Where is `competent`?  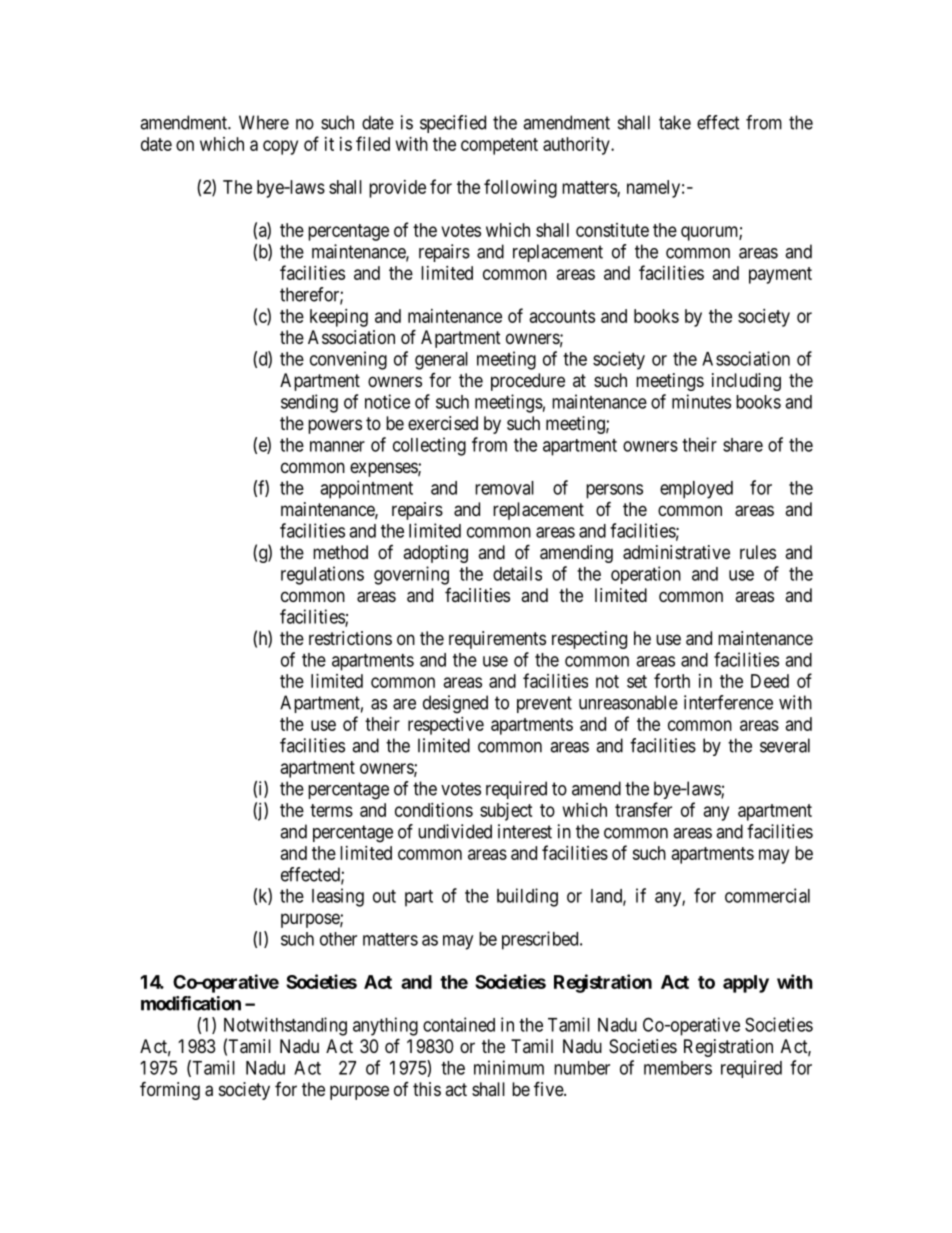 competent is located at coordinates (499, 146).
